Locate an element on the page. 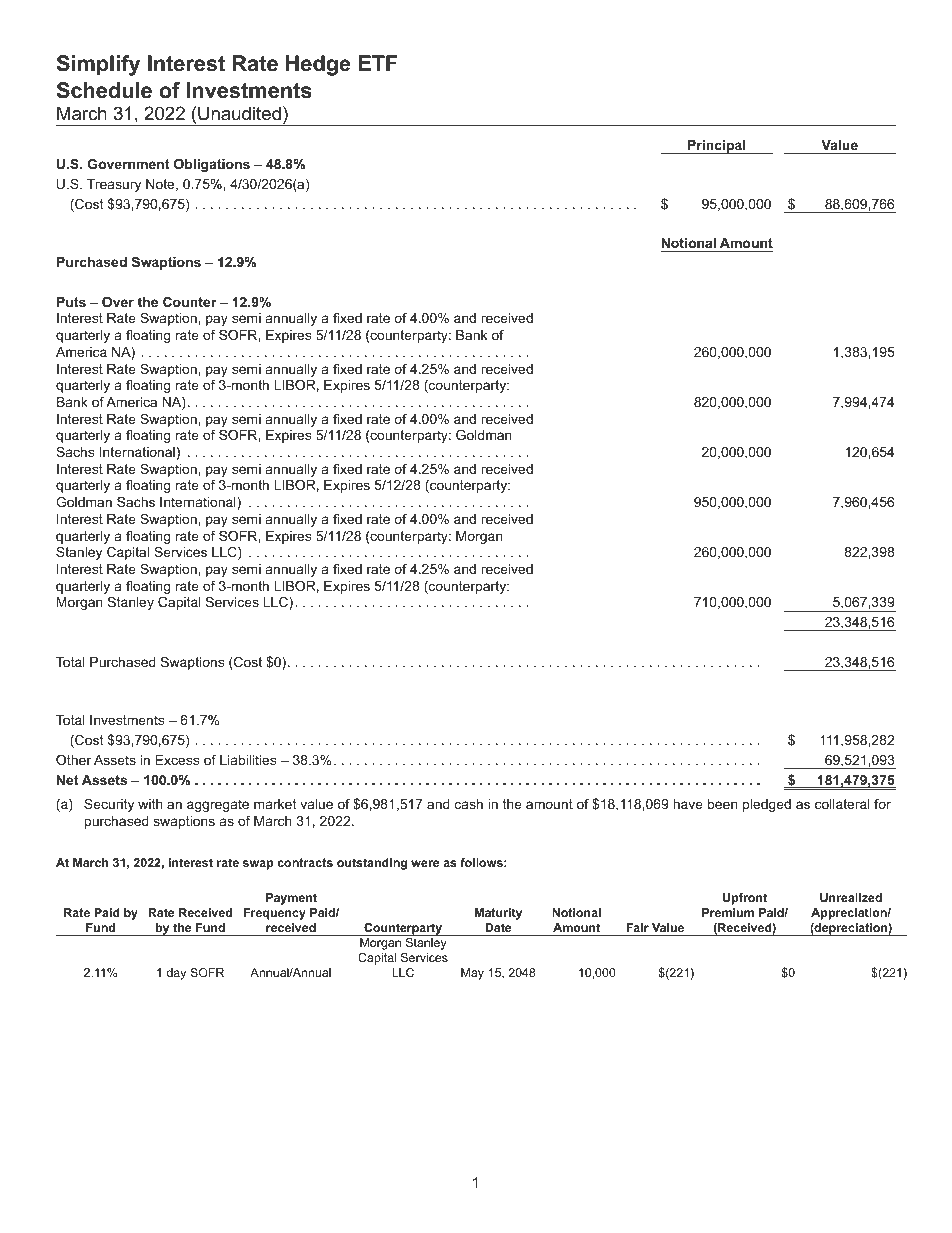 This page has width=952, height=1233. Principal is located at coordinates (717, 147).
